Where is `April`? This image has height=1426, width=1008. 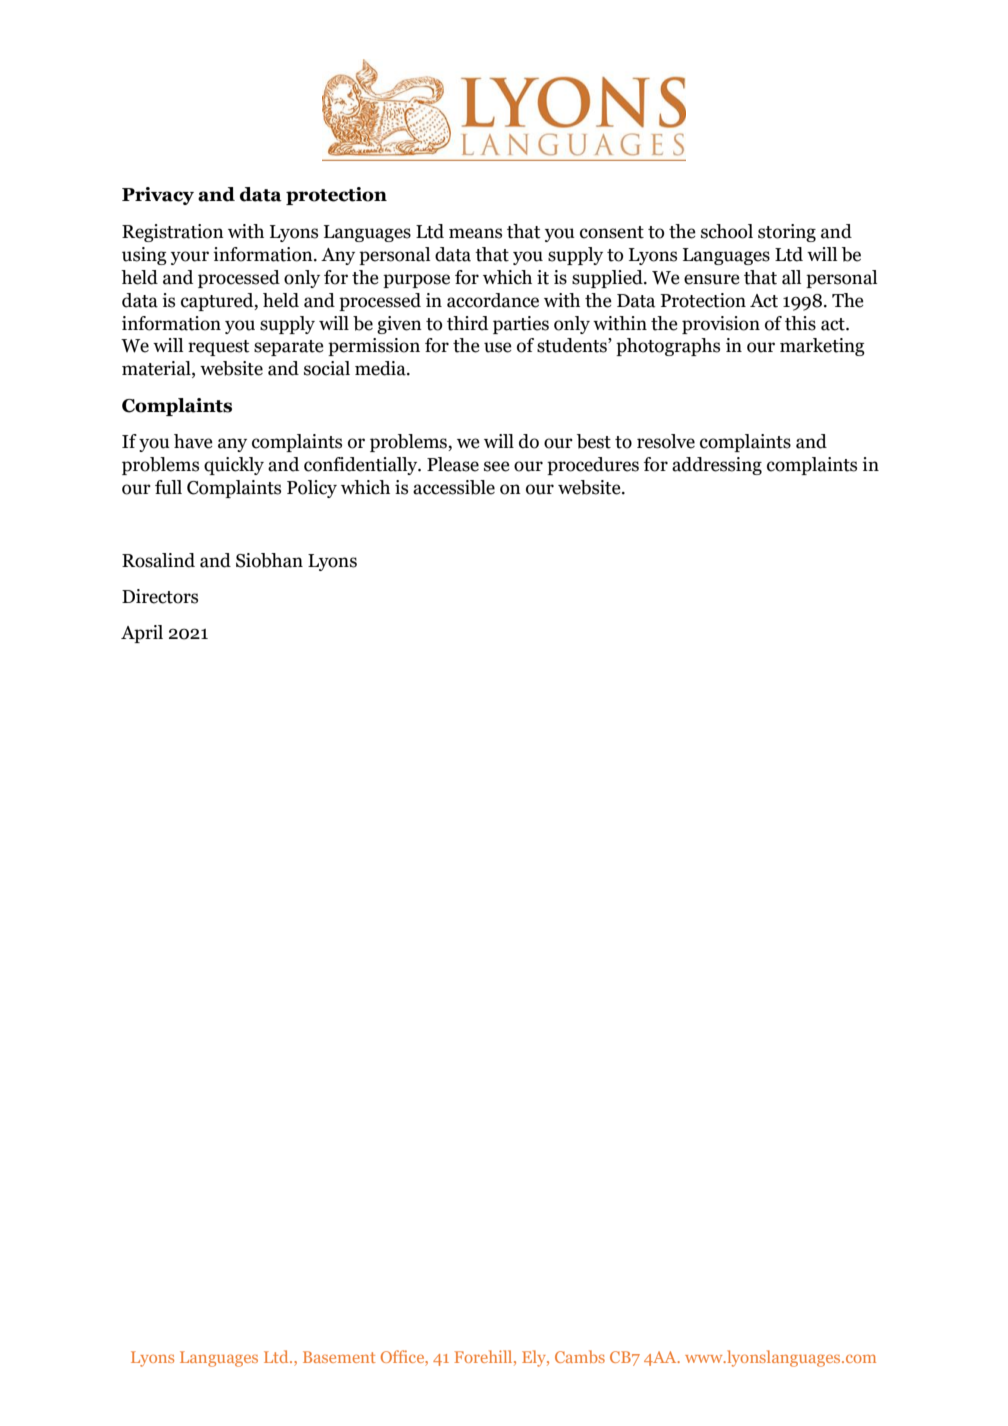 April is located at coordinates (142, 634).
